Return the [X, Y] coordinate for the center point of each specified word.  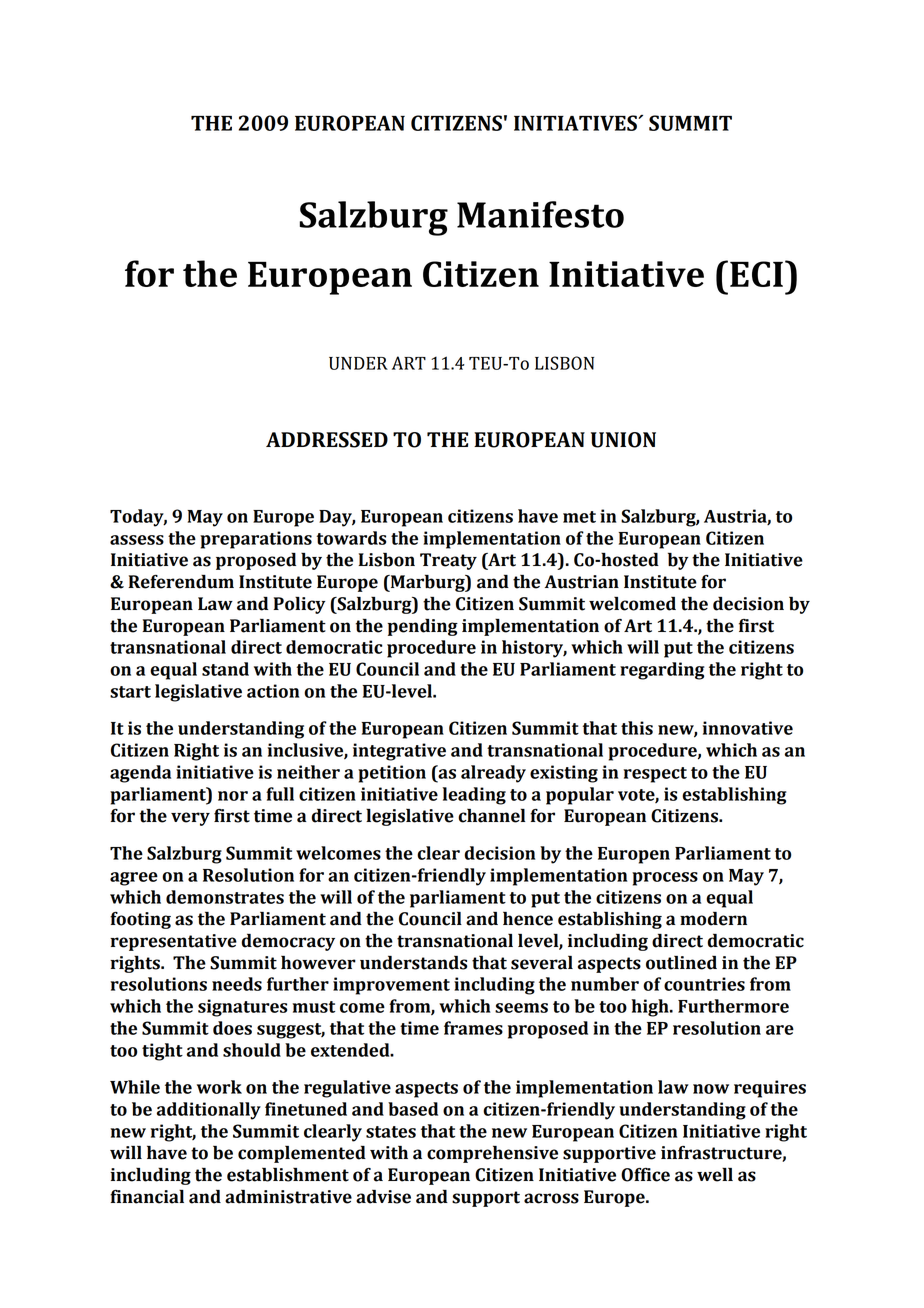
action [273, 691]
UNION [623, 440]
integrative [399, 752]
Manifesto [540, 214]
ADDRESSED [327, 440]
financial [147, 1196]
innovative [747, 728]
